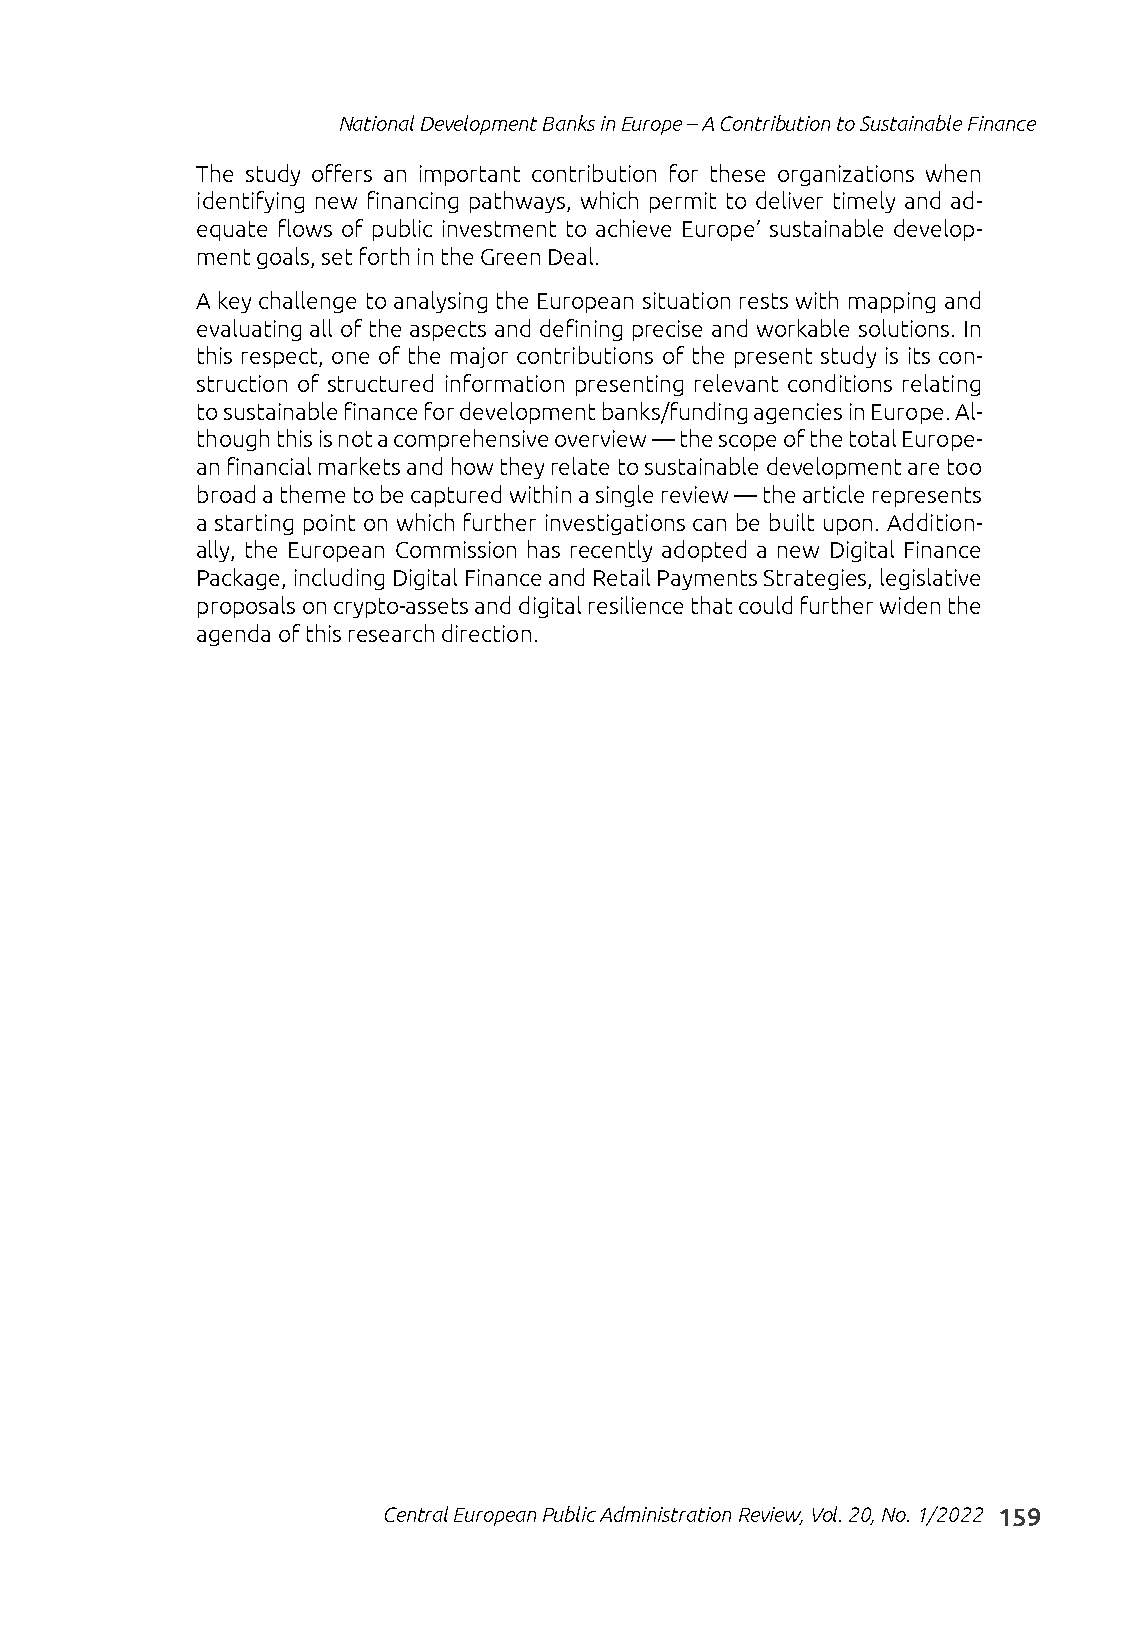 This screenshot has width=1146, height=1637. Describe the element at coordinates (391, 633) in the screenshot. I see `research` at that location.
